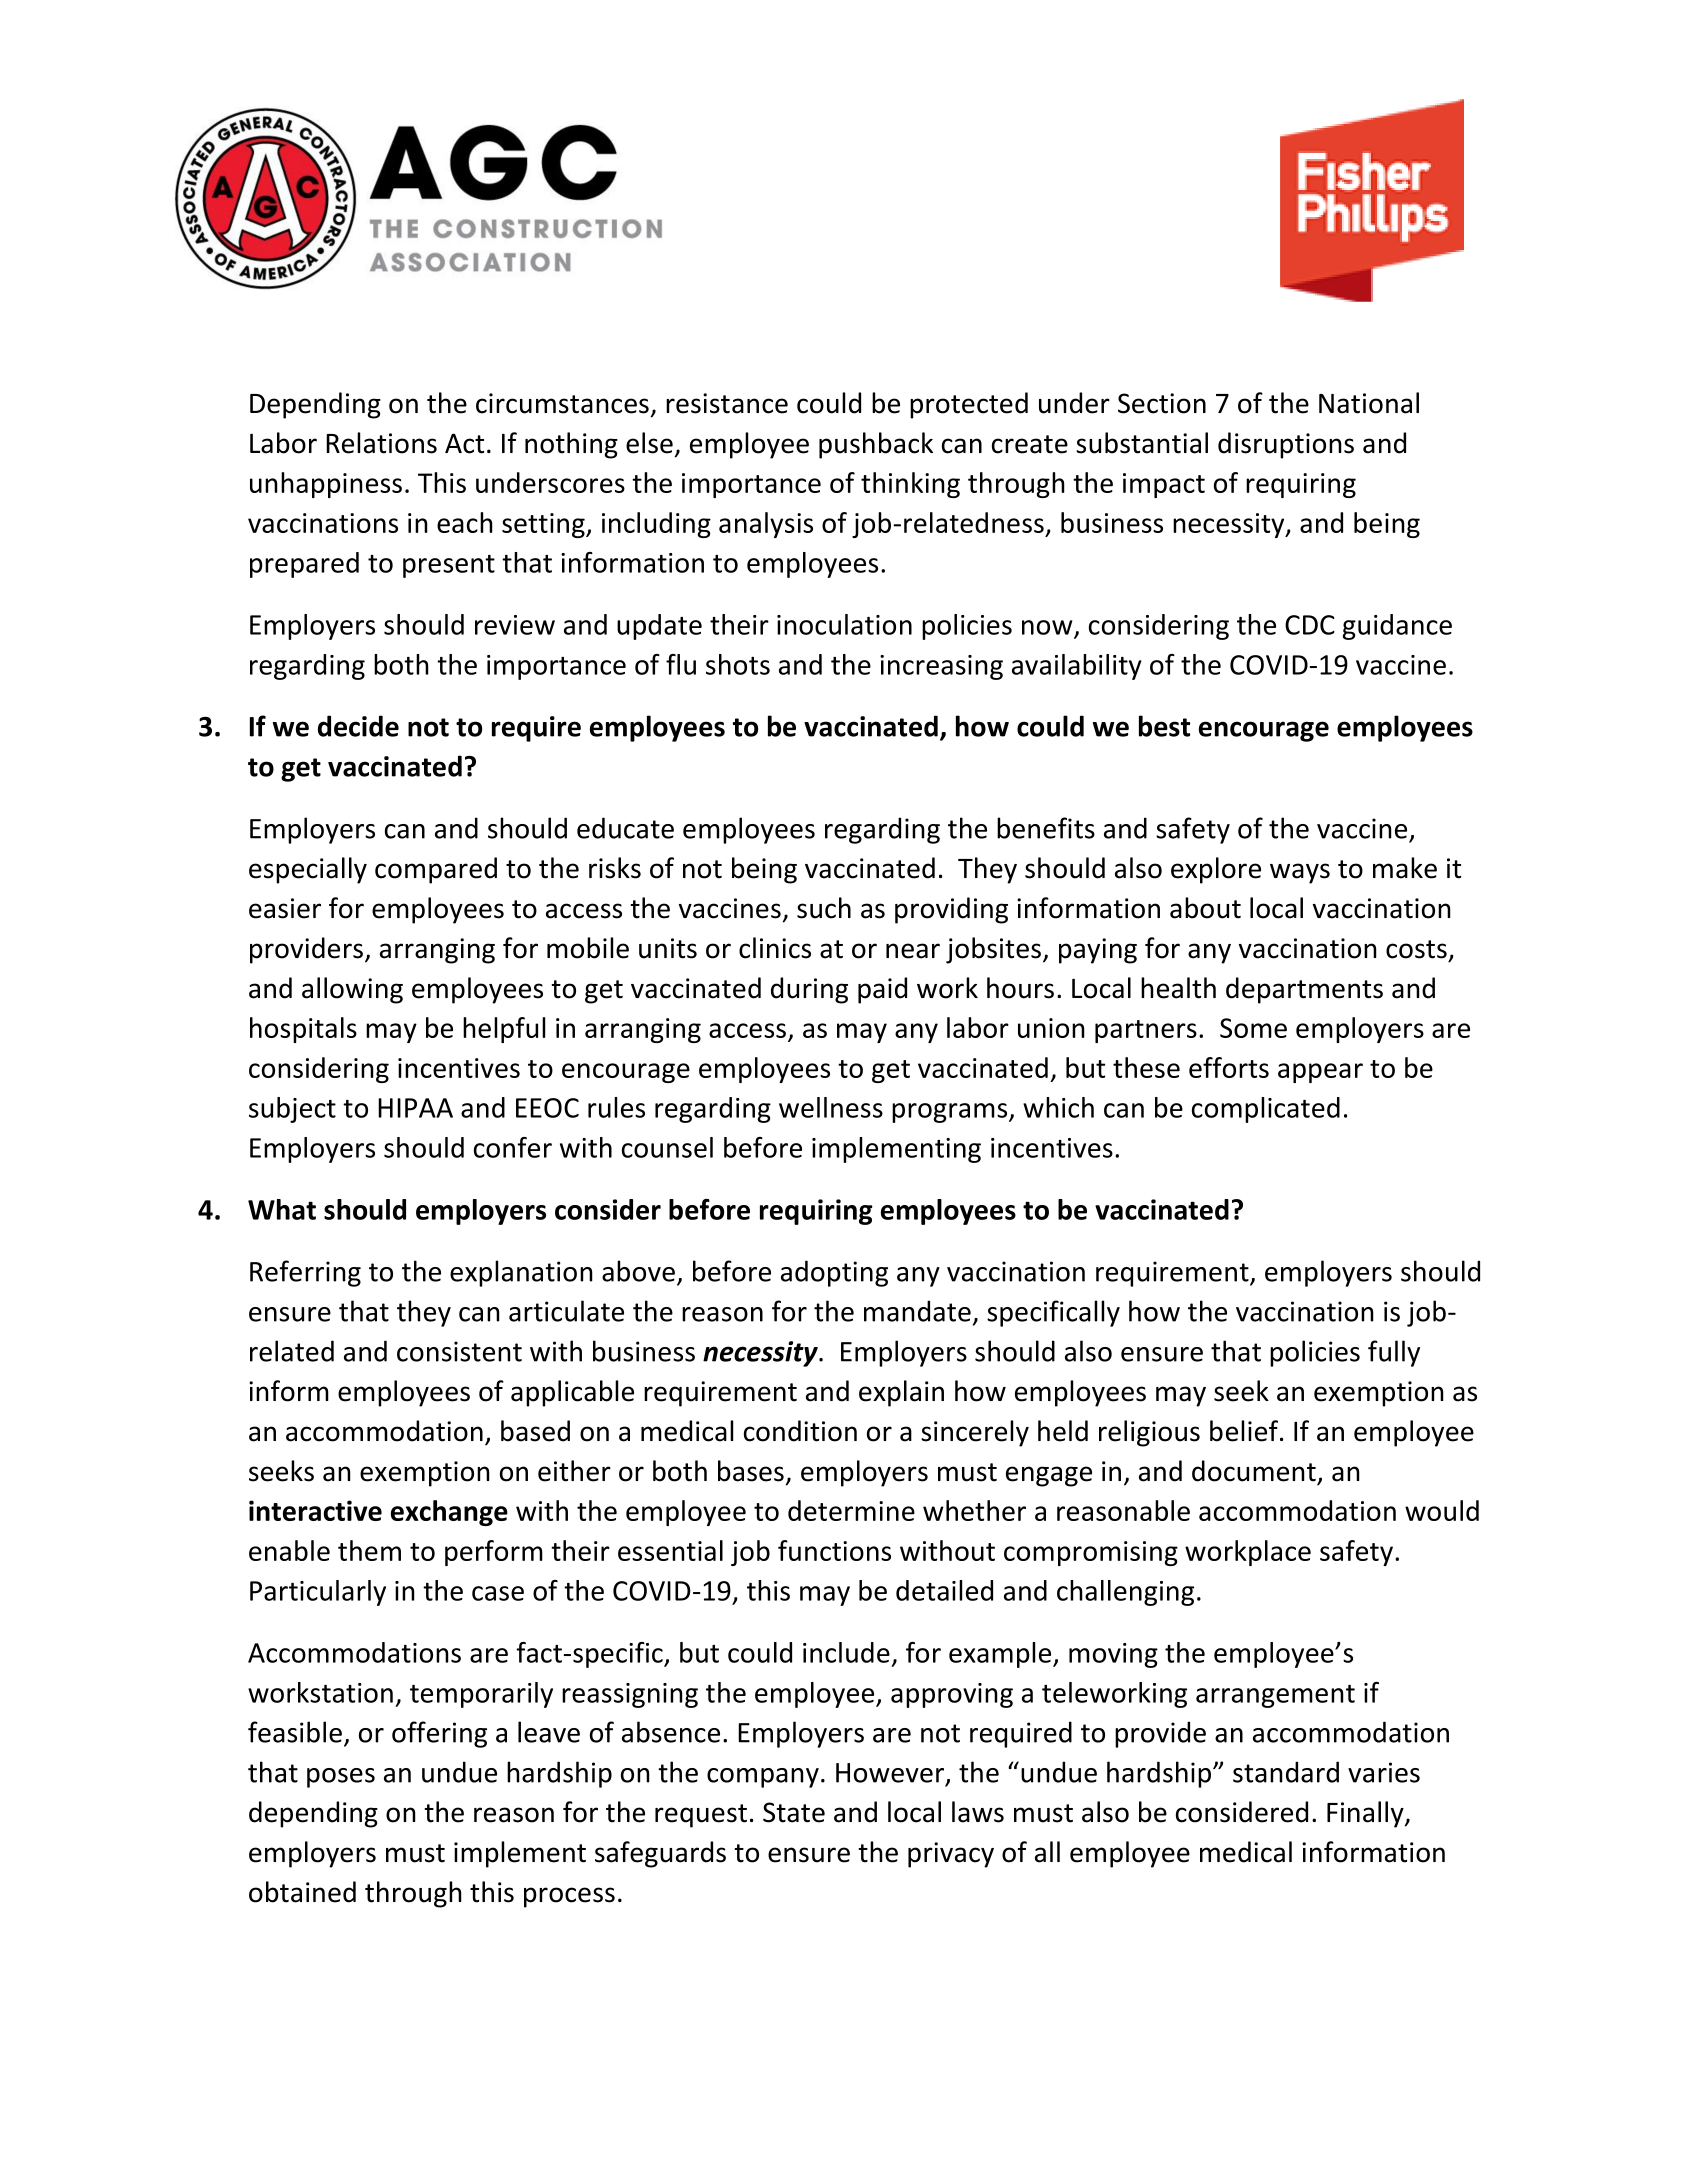 This document has height=2181, width=1685. I want to click on Relations, so click(381, 443).
